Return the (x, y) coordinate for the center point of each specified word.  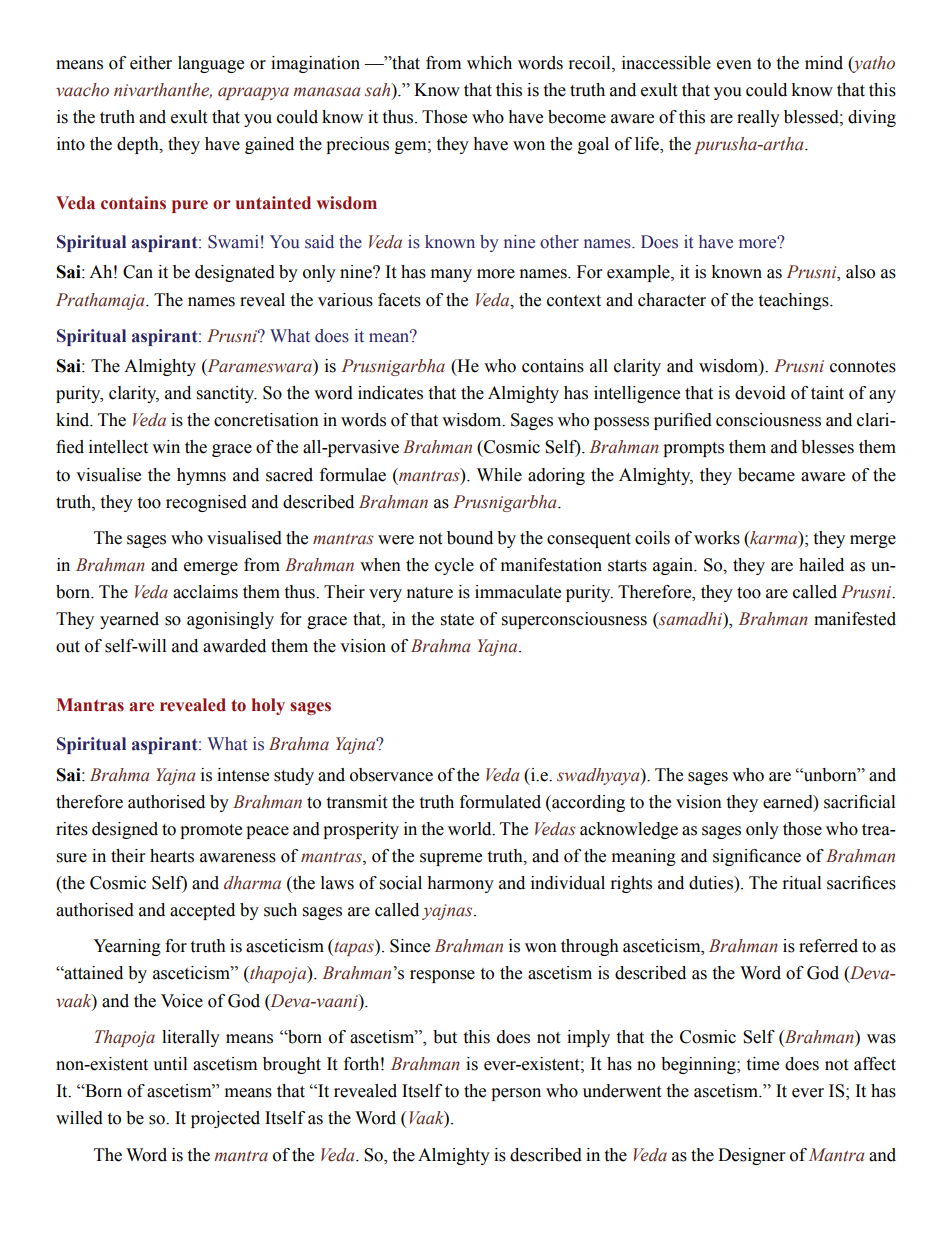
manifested (855, 619)
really (758, 118)
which (489, 63)
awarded (234, 646)
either (151, 63)
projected (225, 1119)
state (457, 620)
